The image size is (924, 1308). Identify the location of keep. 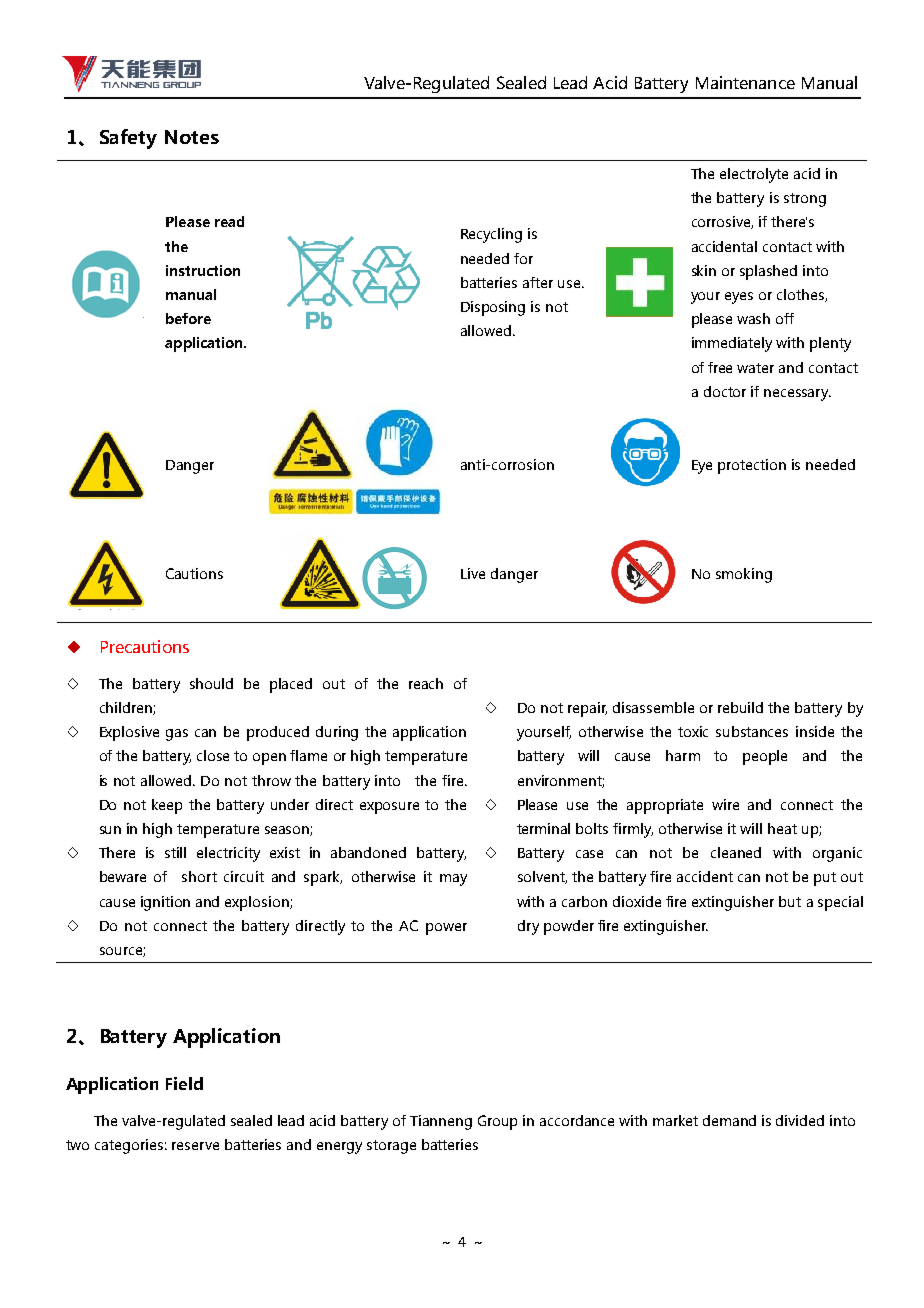
(167, 806).
